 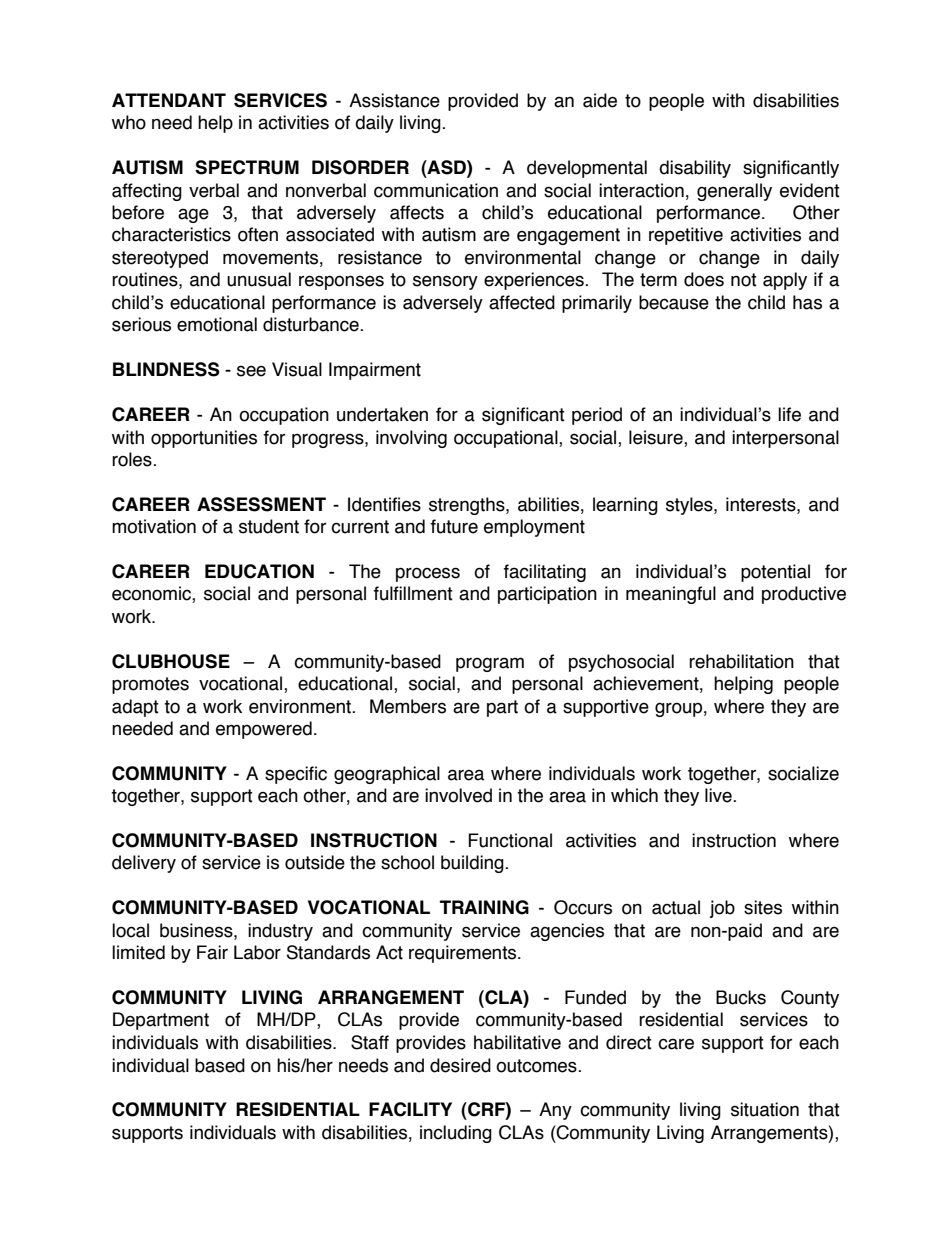 What do you see at coordinates (171, 661) in the image?
I see `CLUBHOUSE` at bounding box center [171, 661].
